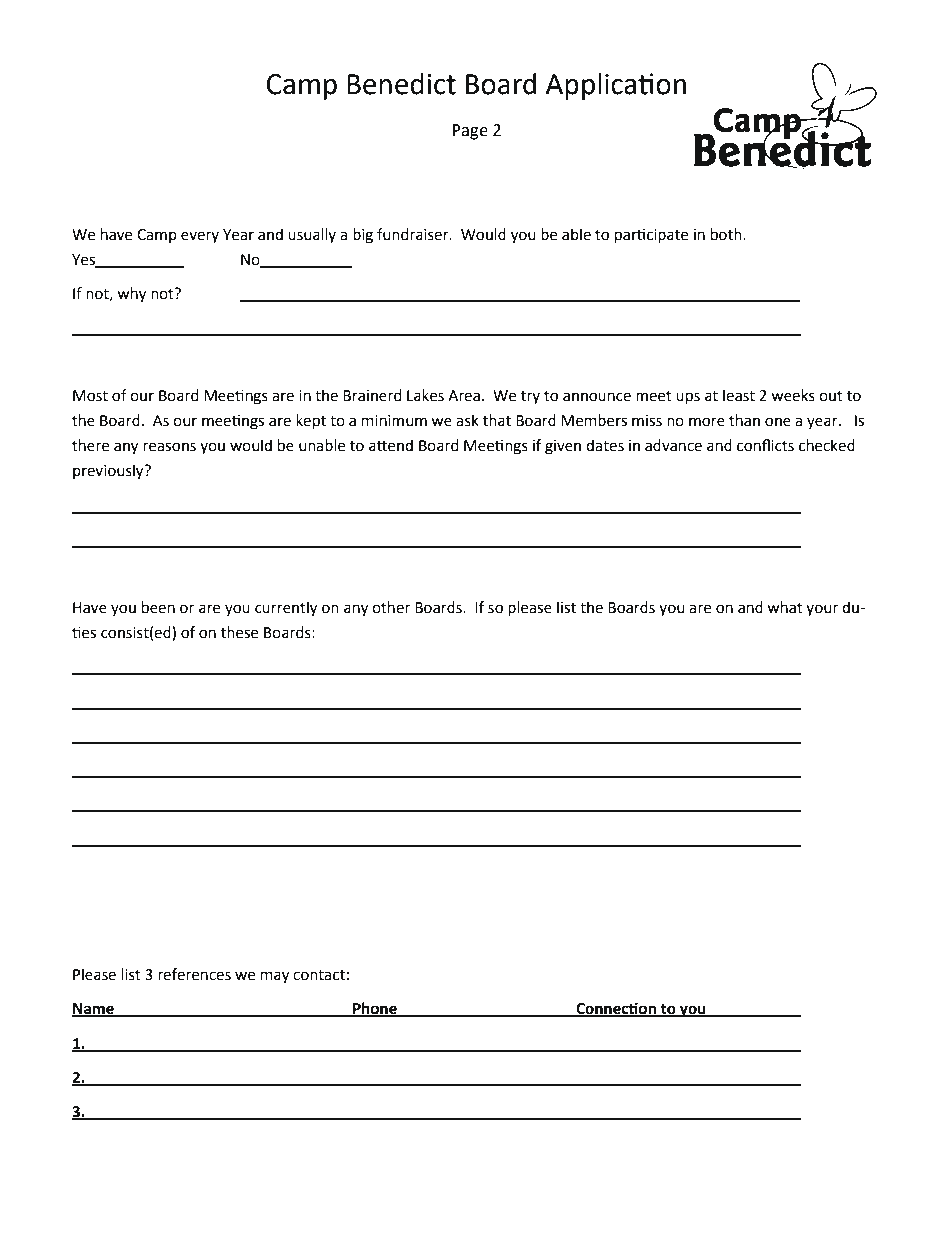 This screenshot has width=952, height=1233. Describe the element at coordinates (131, 295) in the screenshot. I see `why` at that location.
